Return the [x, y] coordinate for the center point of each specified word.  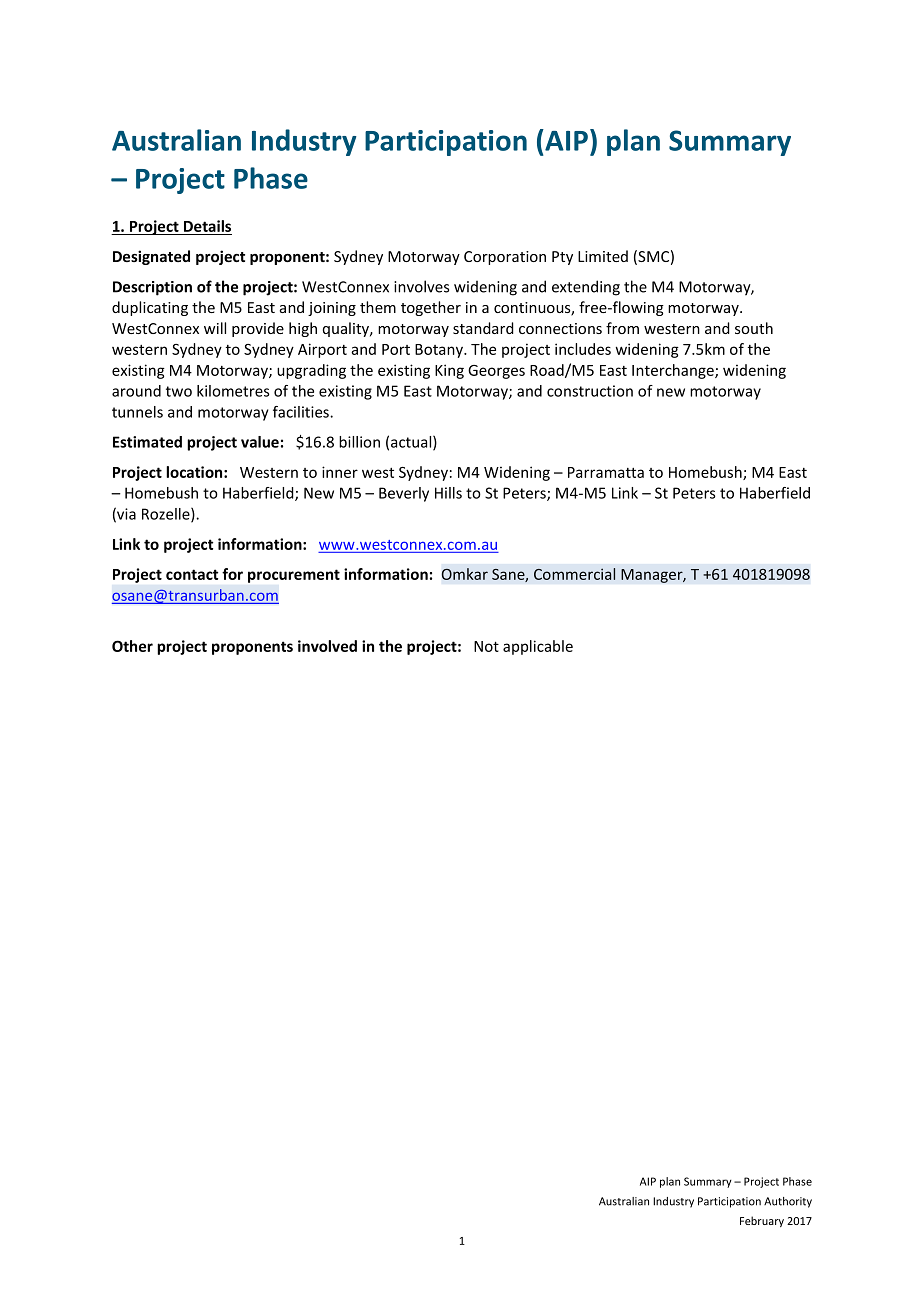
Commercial [574, 574]
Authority [788, 1202]
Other [132, 646]
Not [486, 646]
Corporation [505, 258]
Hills [448, 493]
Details [207, 227]
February [762, 1221]
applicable [538, 647]
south [754, 328]
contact [192, 574]
